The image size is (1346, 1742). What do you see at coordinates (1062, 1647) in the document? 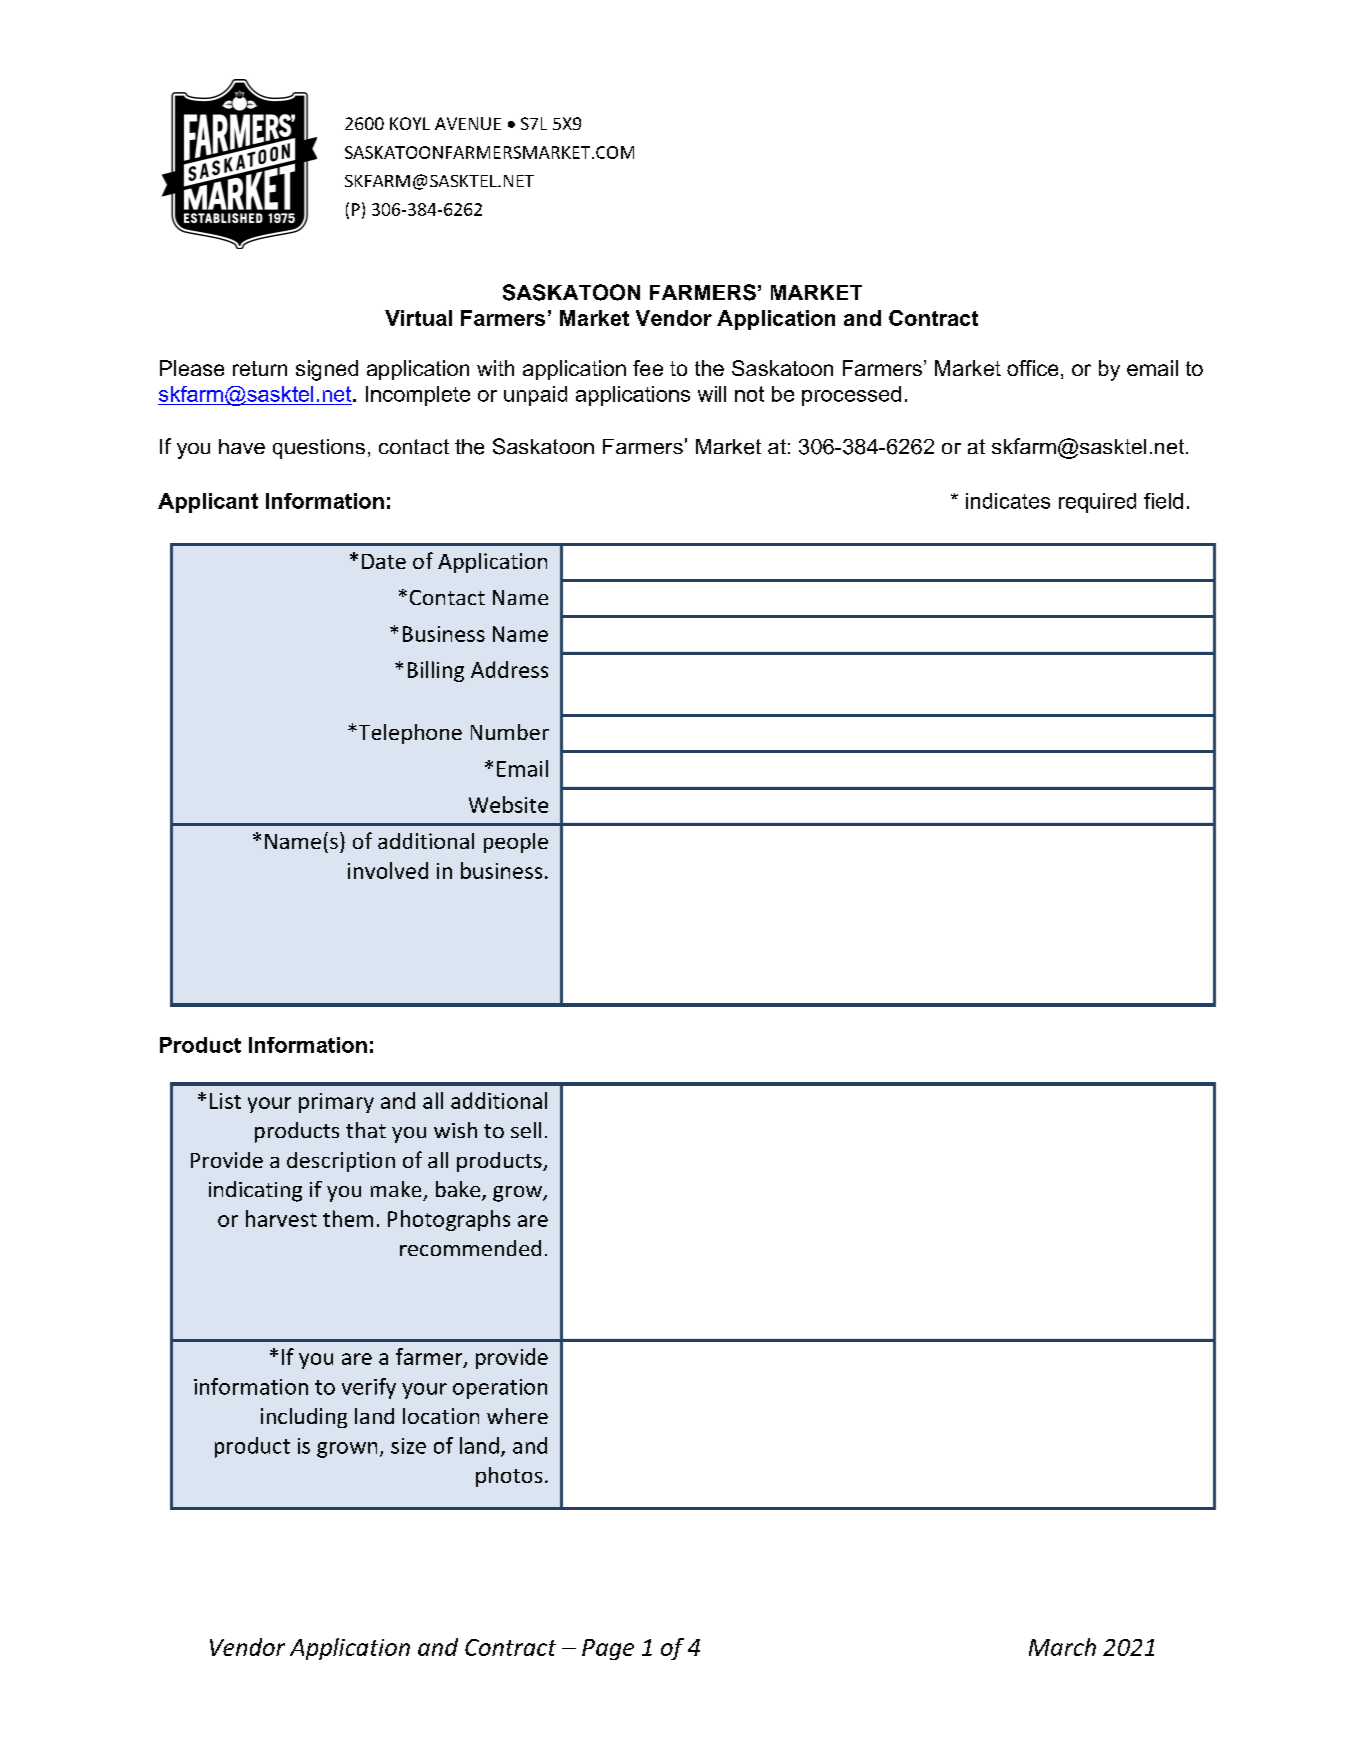
I see `March` at bounding box center [1062, 1647].
